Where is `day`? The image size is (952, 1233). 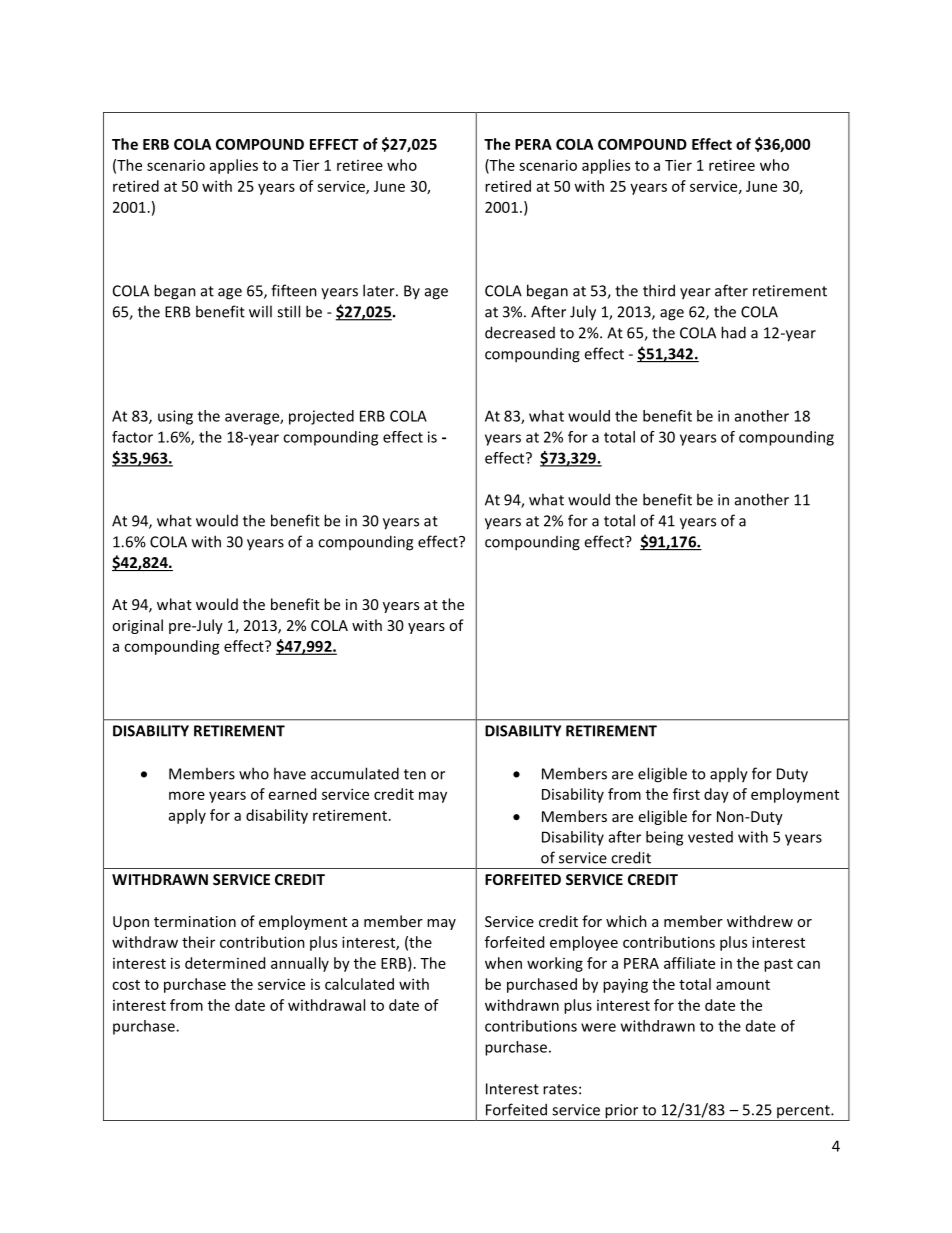
day is located at coordinates (716, 795).
